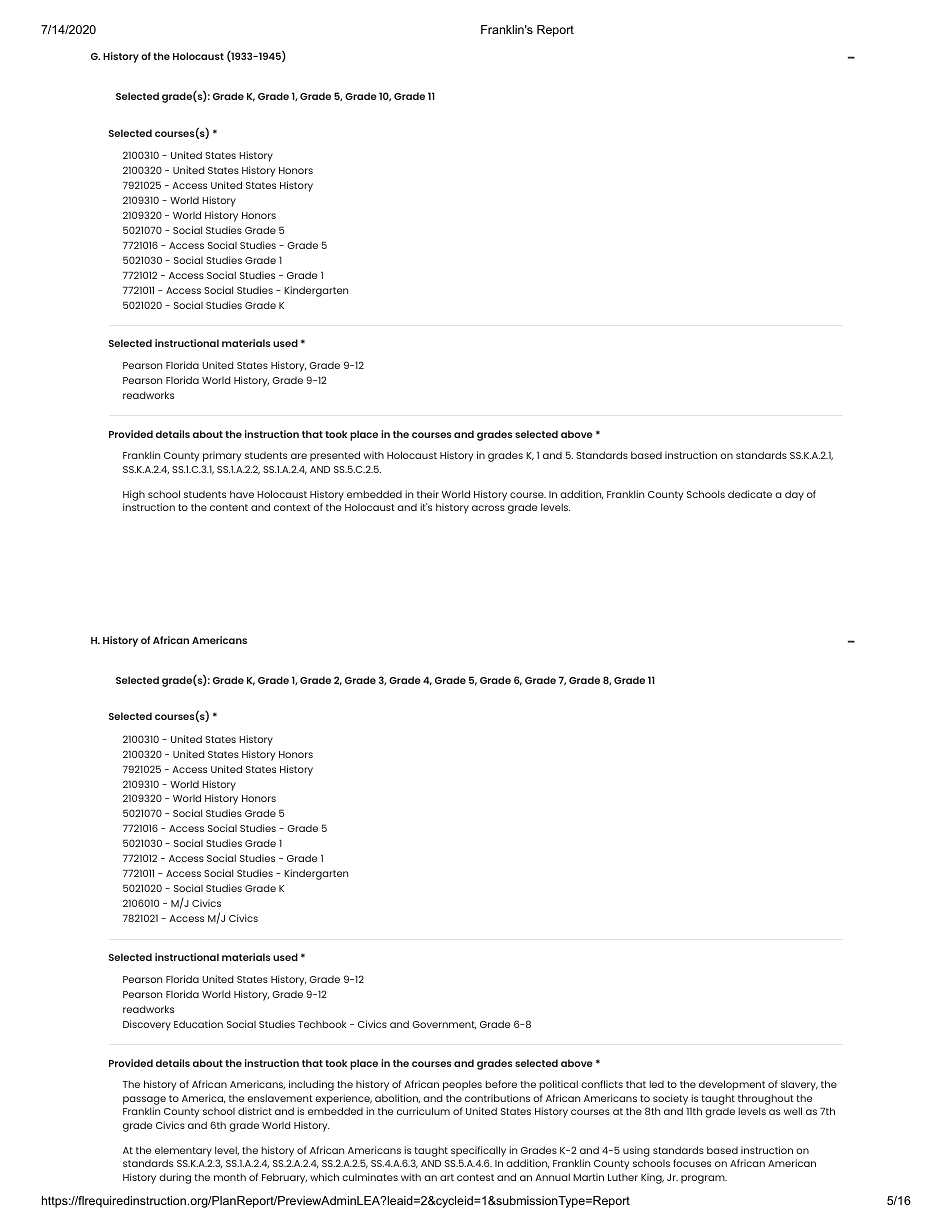 The height and width of the page is (1232, 952). What do you see at coordinates (222, 456) in the page?
I see `primary` at bounding box center [222, 456].
